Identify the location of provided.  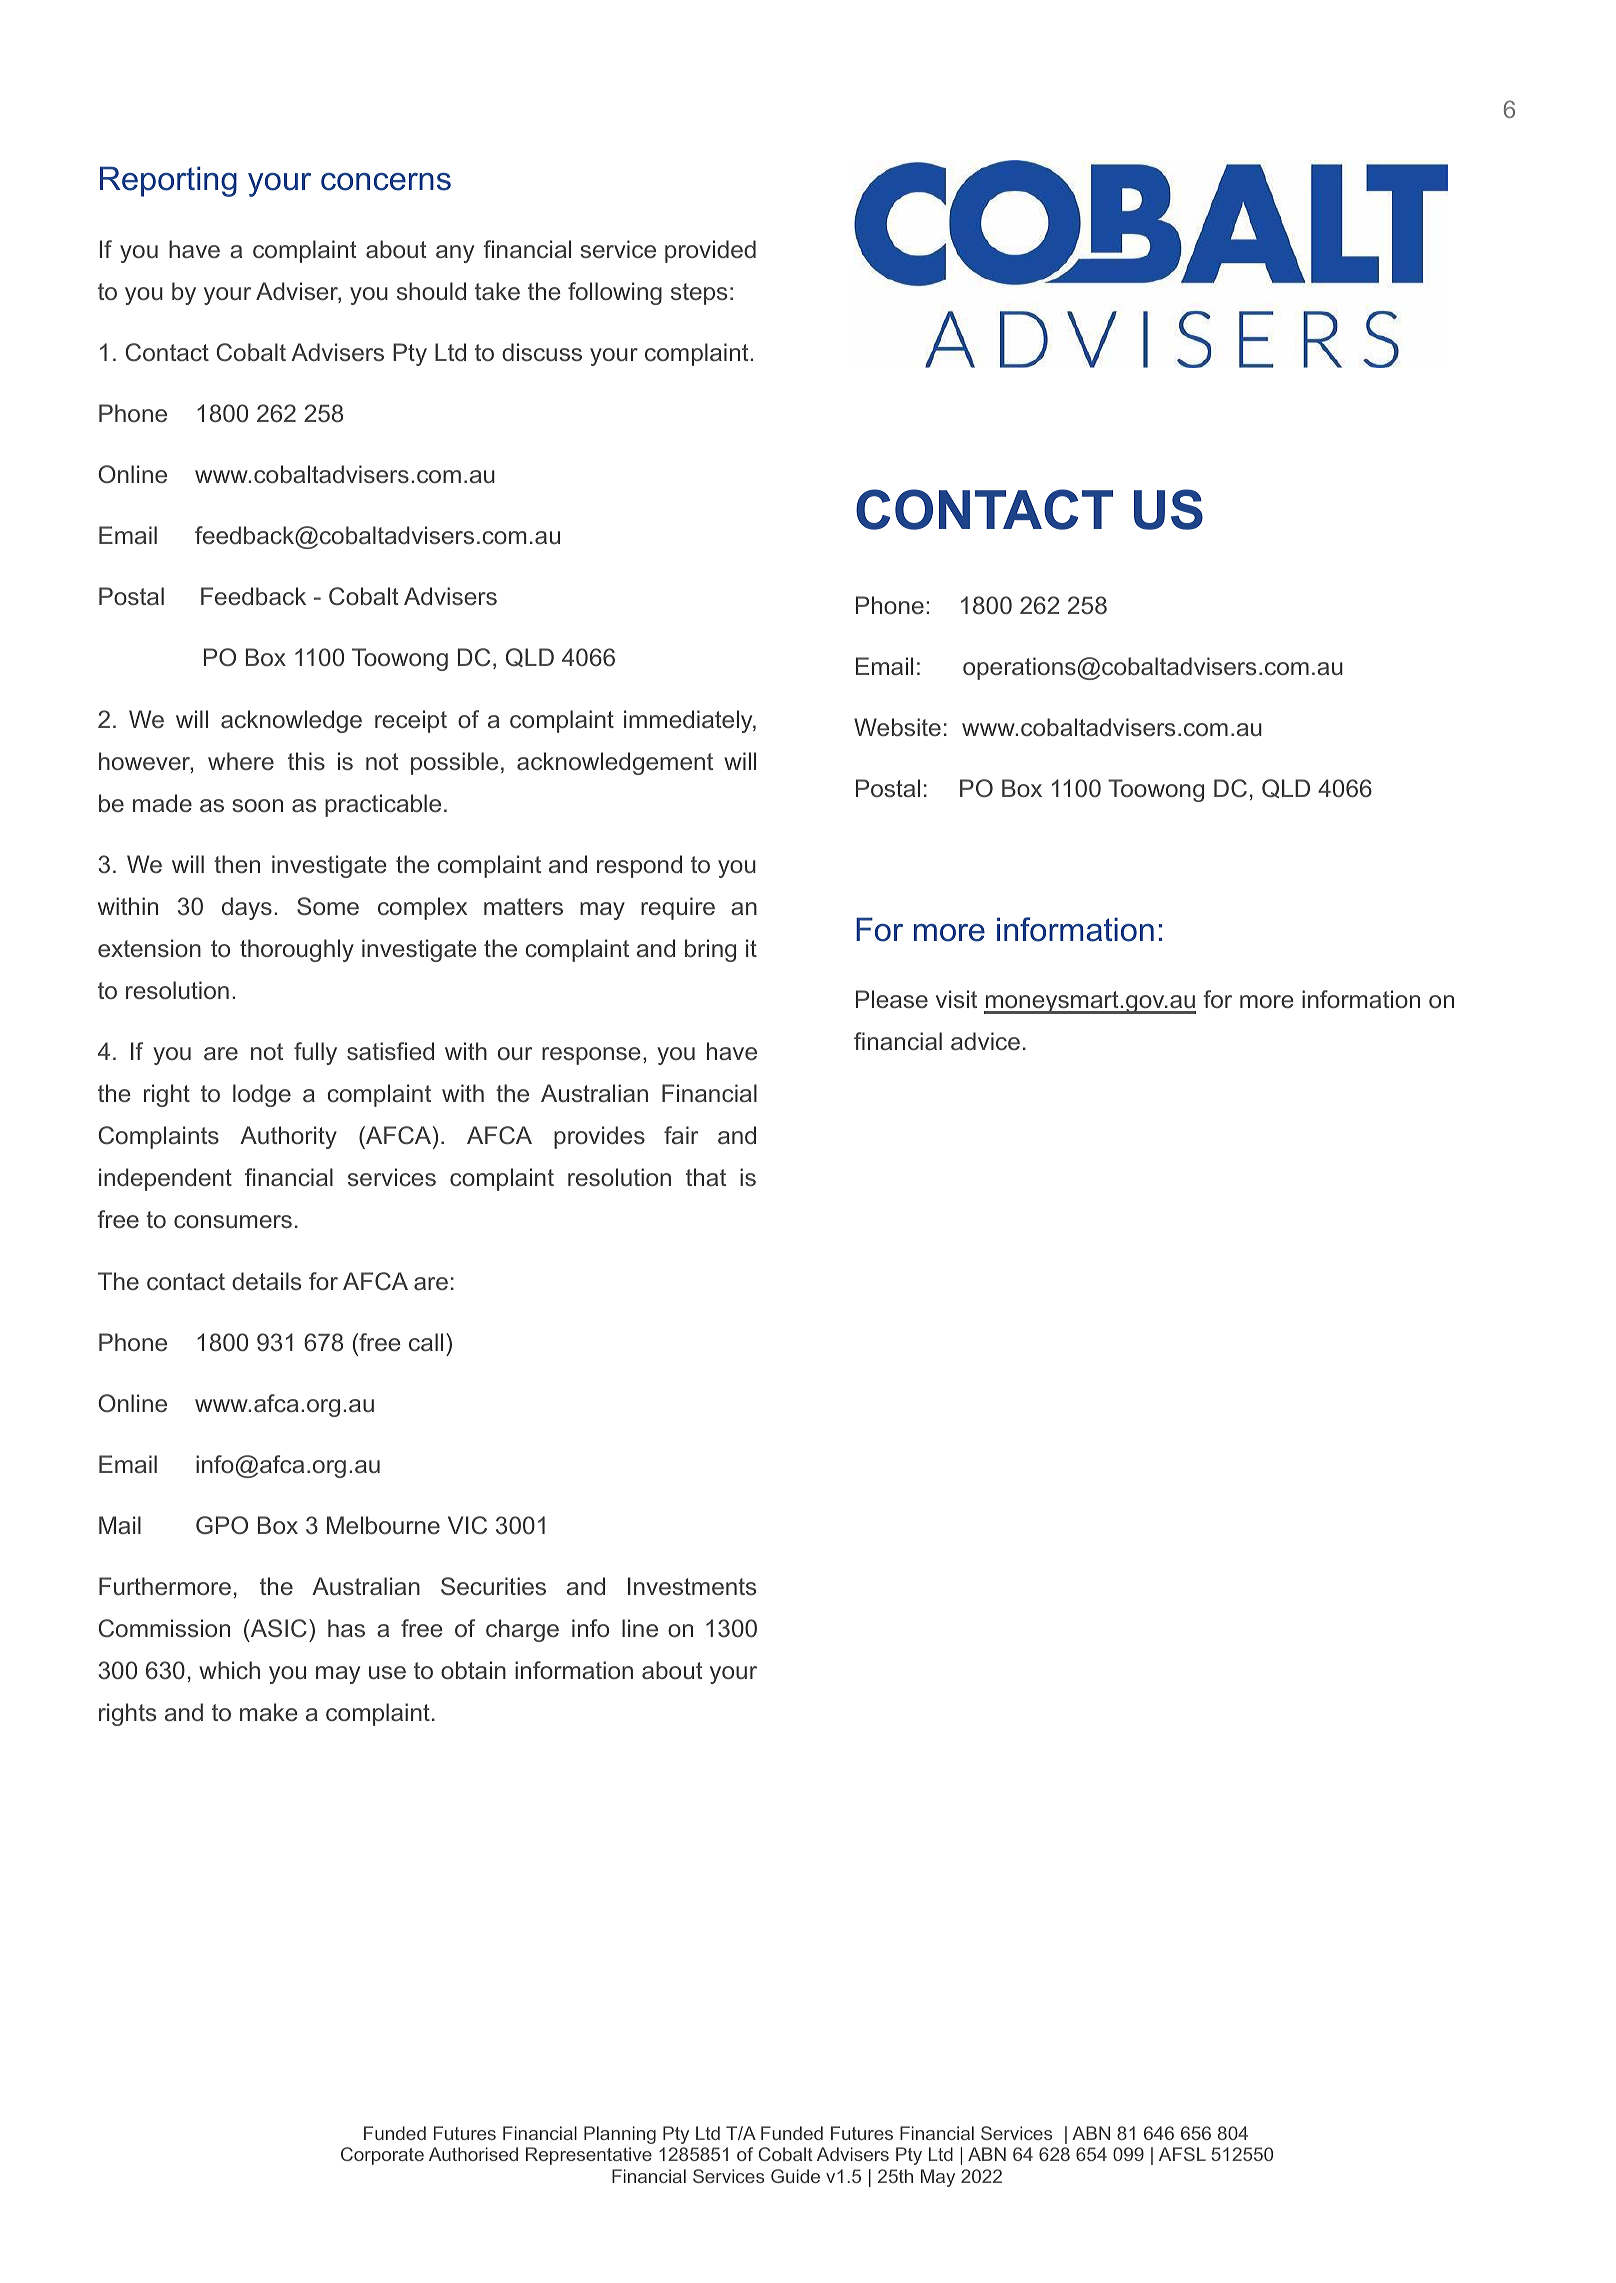
(710, 251).
